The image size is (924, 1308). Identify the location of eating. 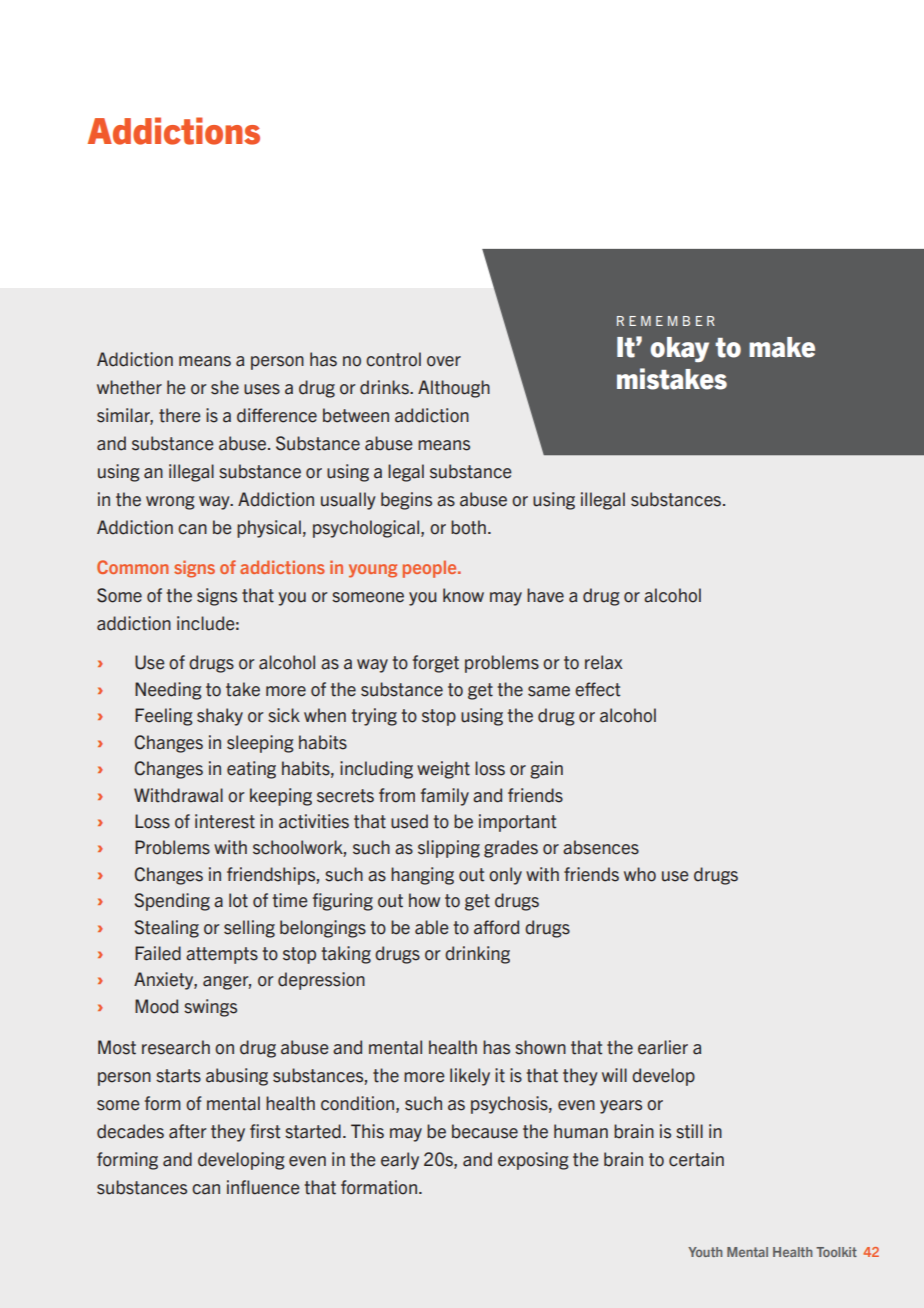
(251, 770).
